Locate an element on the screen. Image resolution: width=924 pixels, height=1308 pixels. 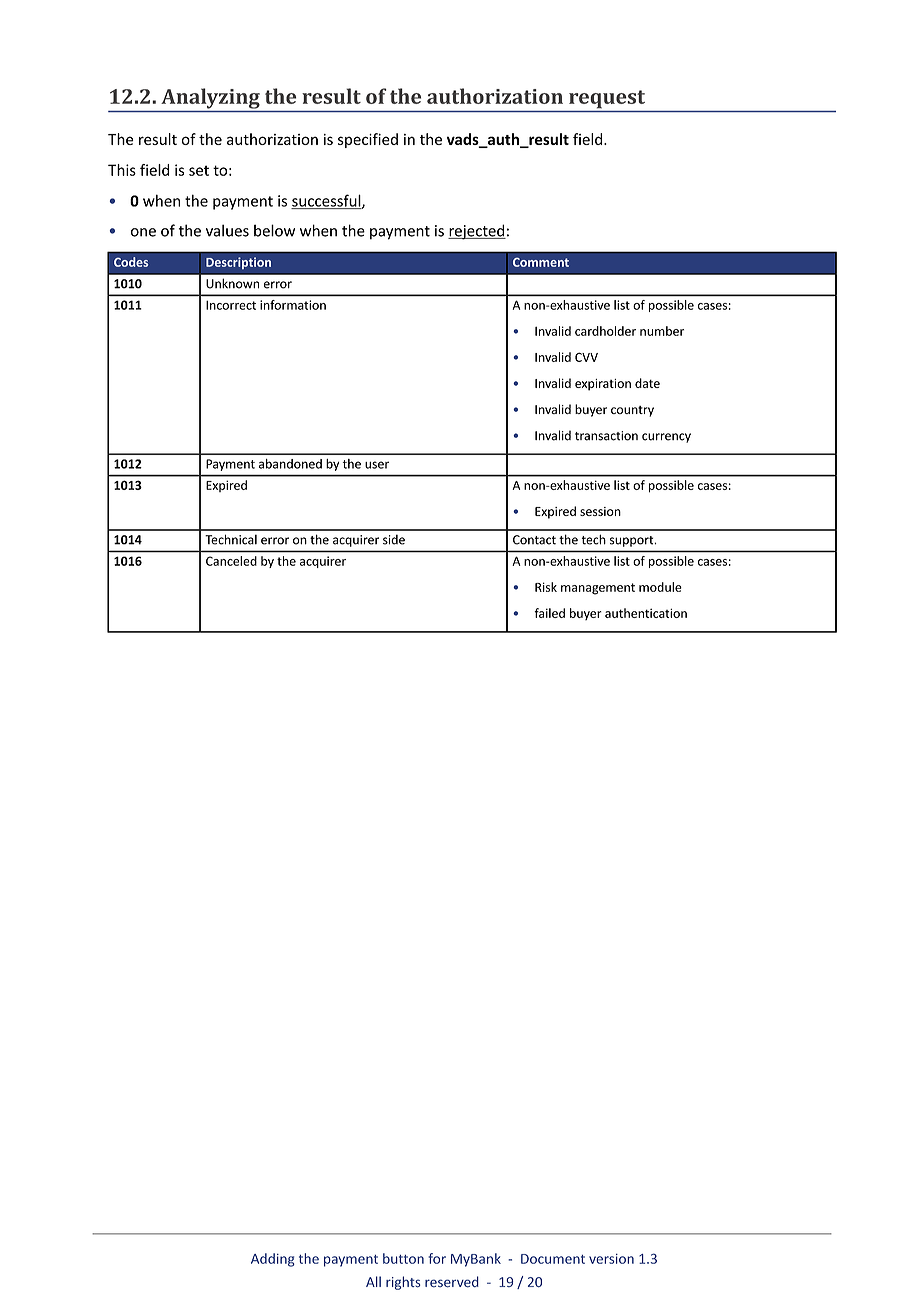
Canceled is located at coordinates (231, 561).
